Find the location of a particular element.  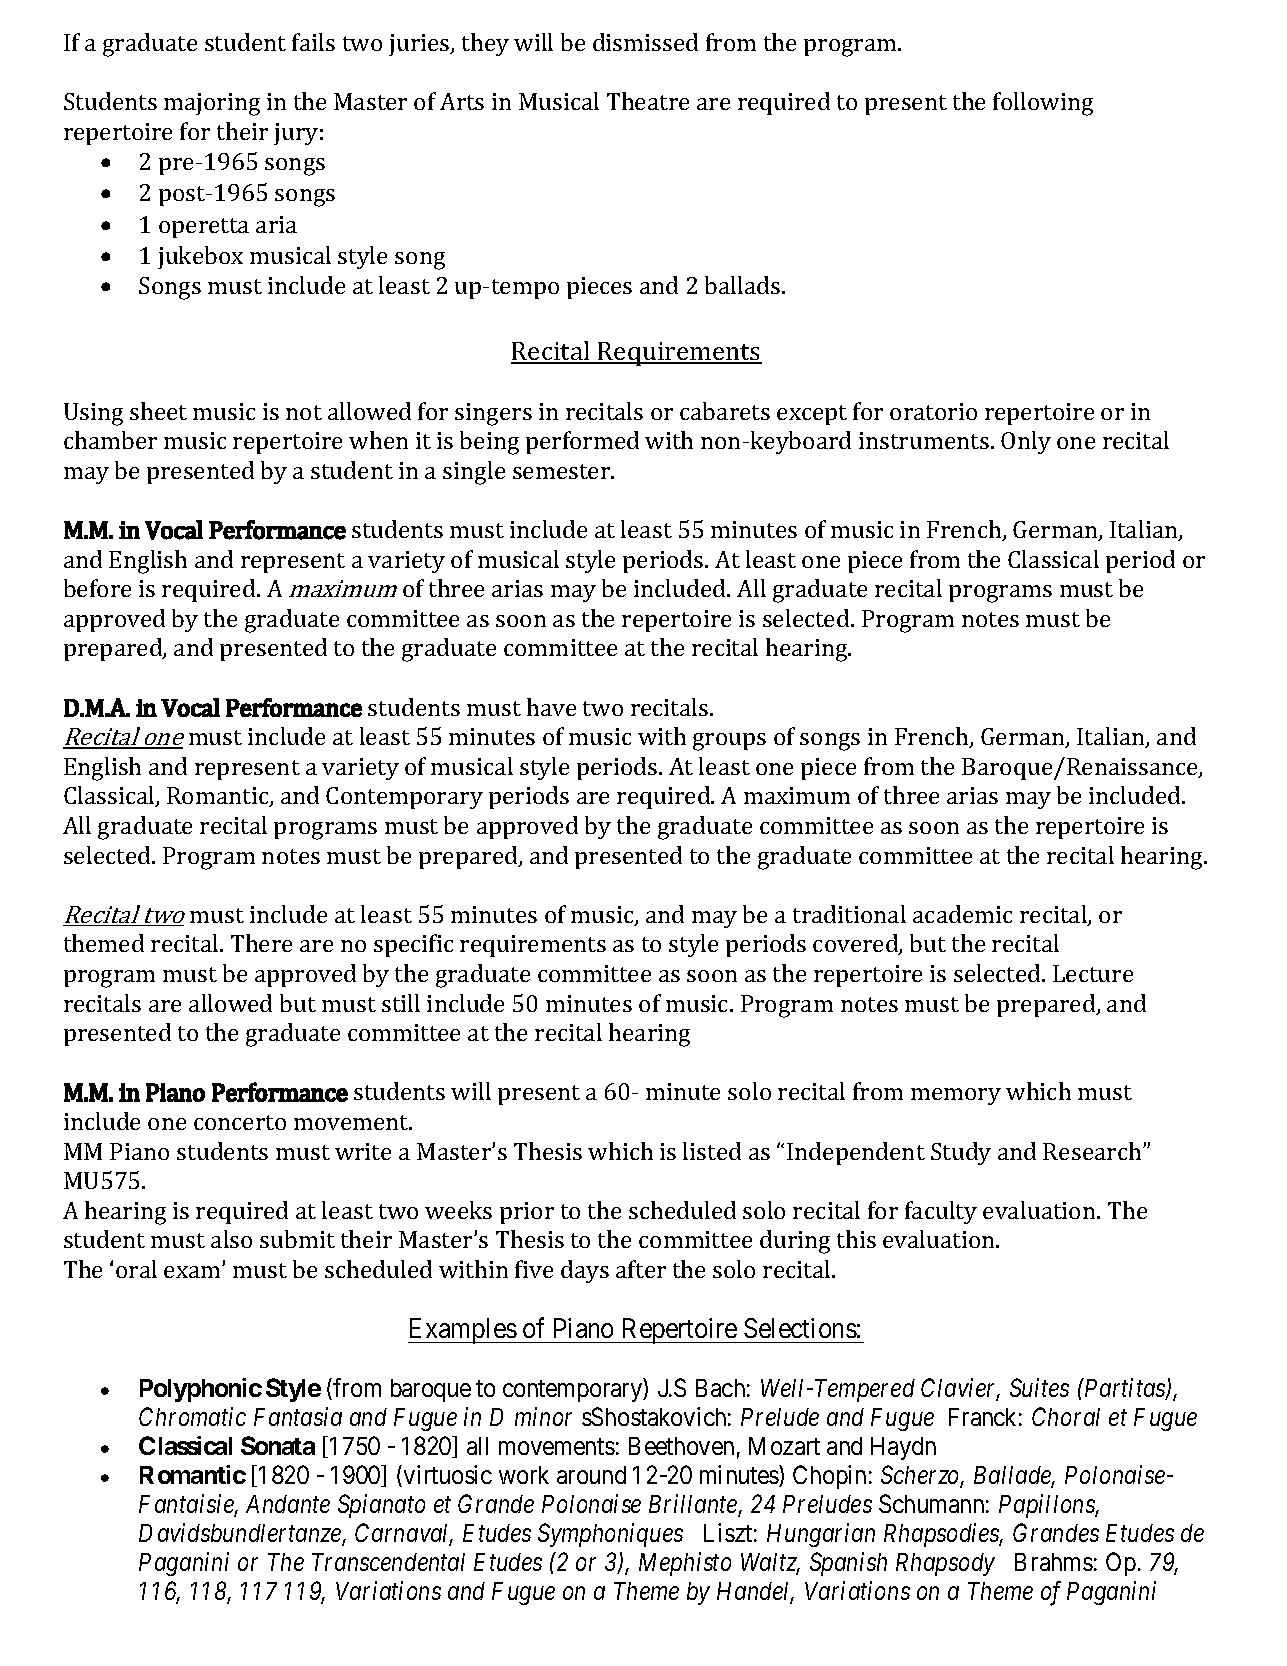

Theatre is located at coordinates (648, 101).
